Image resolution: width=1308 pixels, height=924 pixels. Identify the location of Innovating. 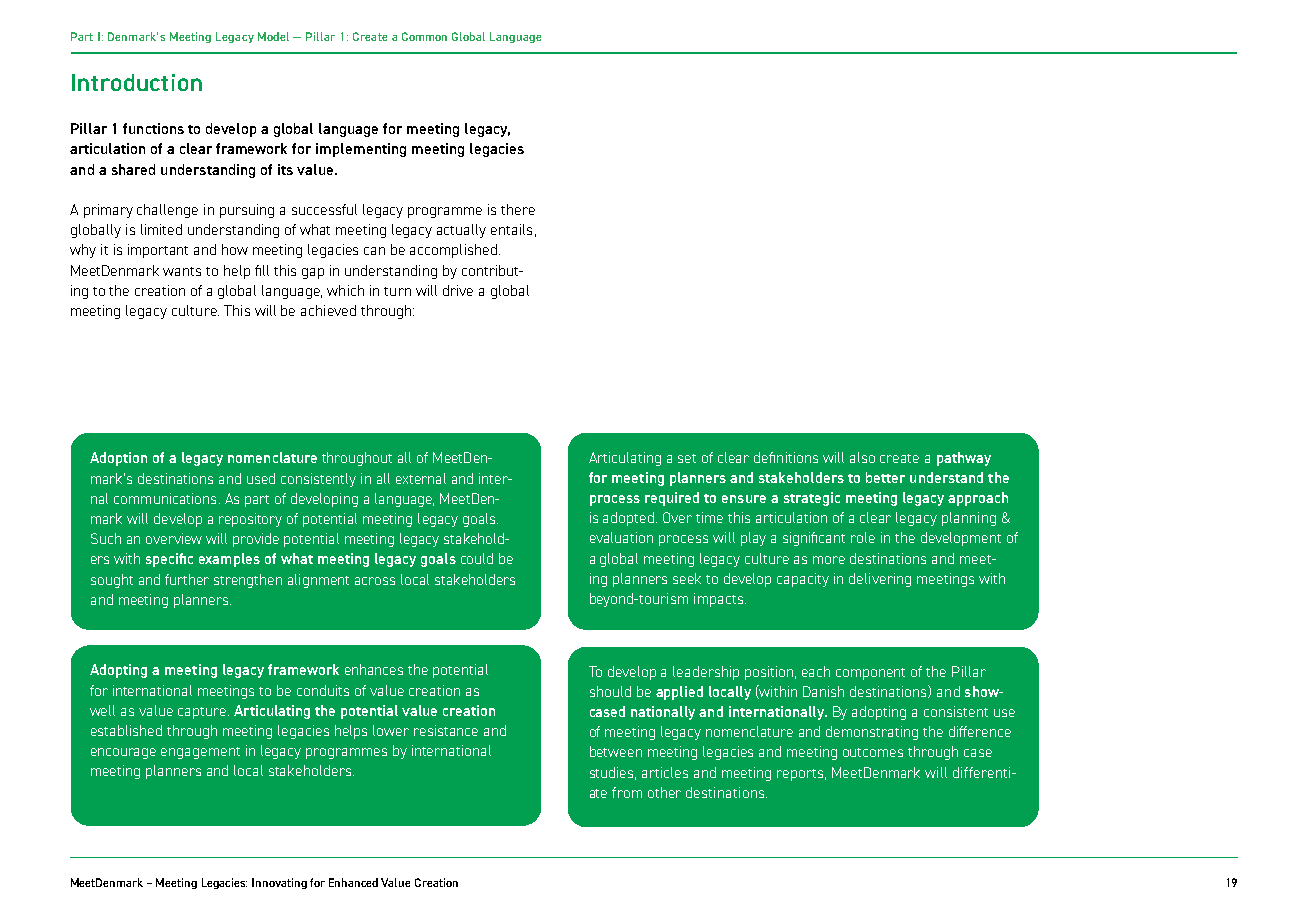
(279, 883).
